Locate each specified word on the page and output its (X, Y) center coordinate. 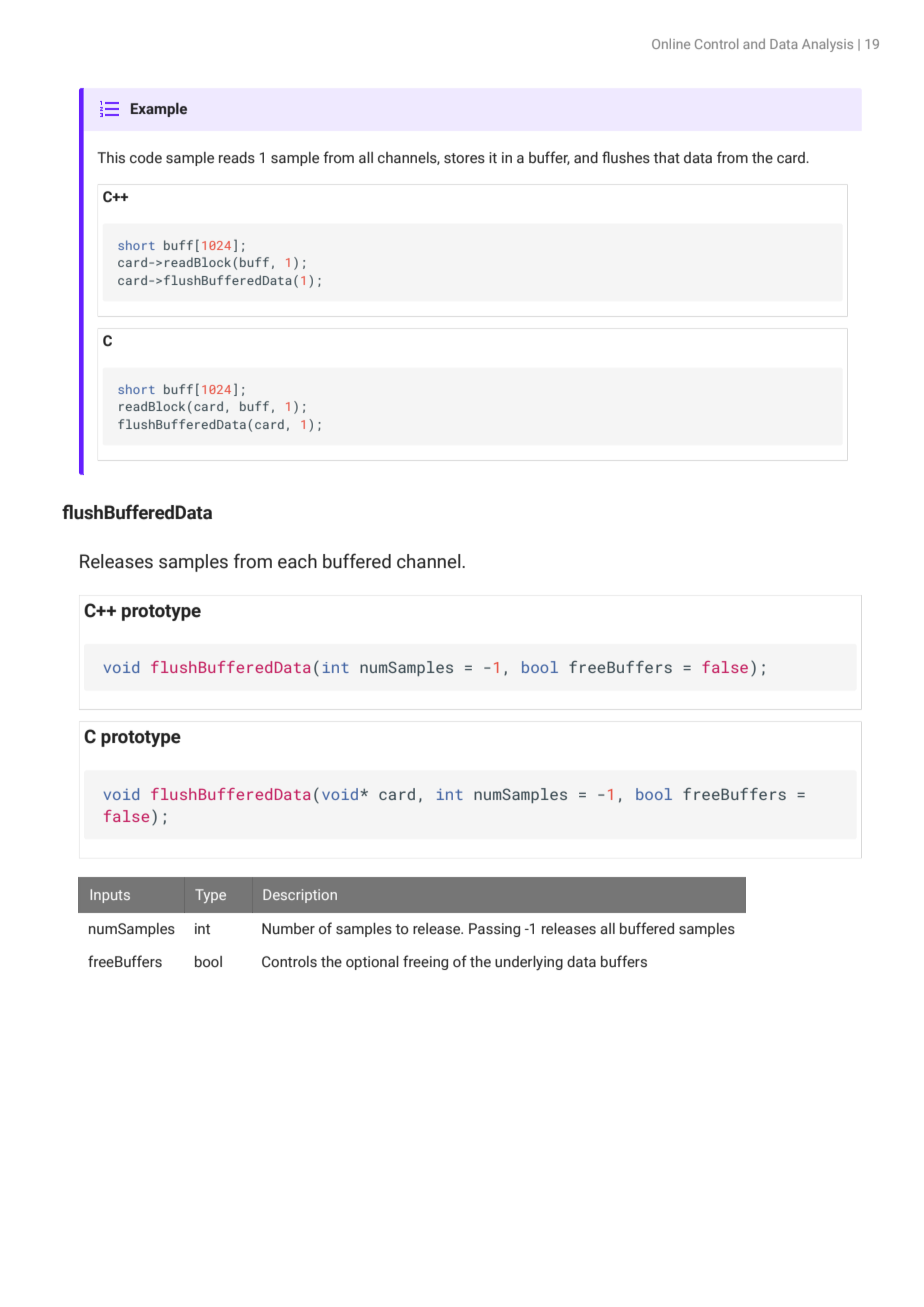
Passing (494, 930)
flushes (626, 157)
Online (671, 43)
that (666, 158)
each (297, 561)
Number (288, 929)
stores (464, 158)
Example (159, 110)
